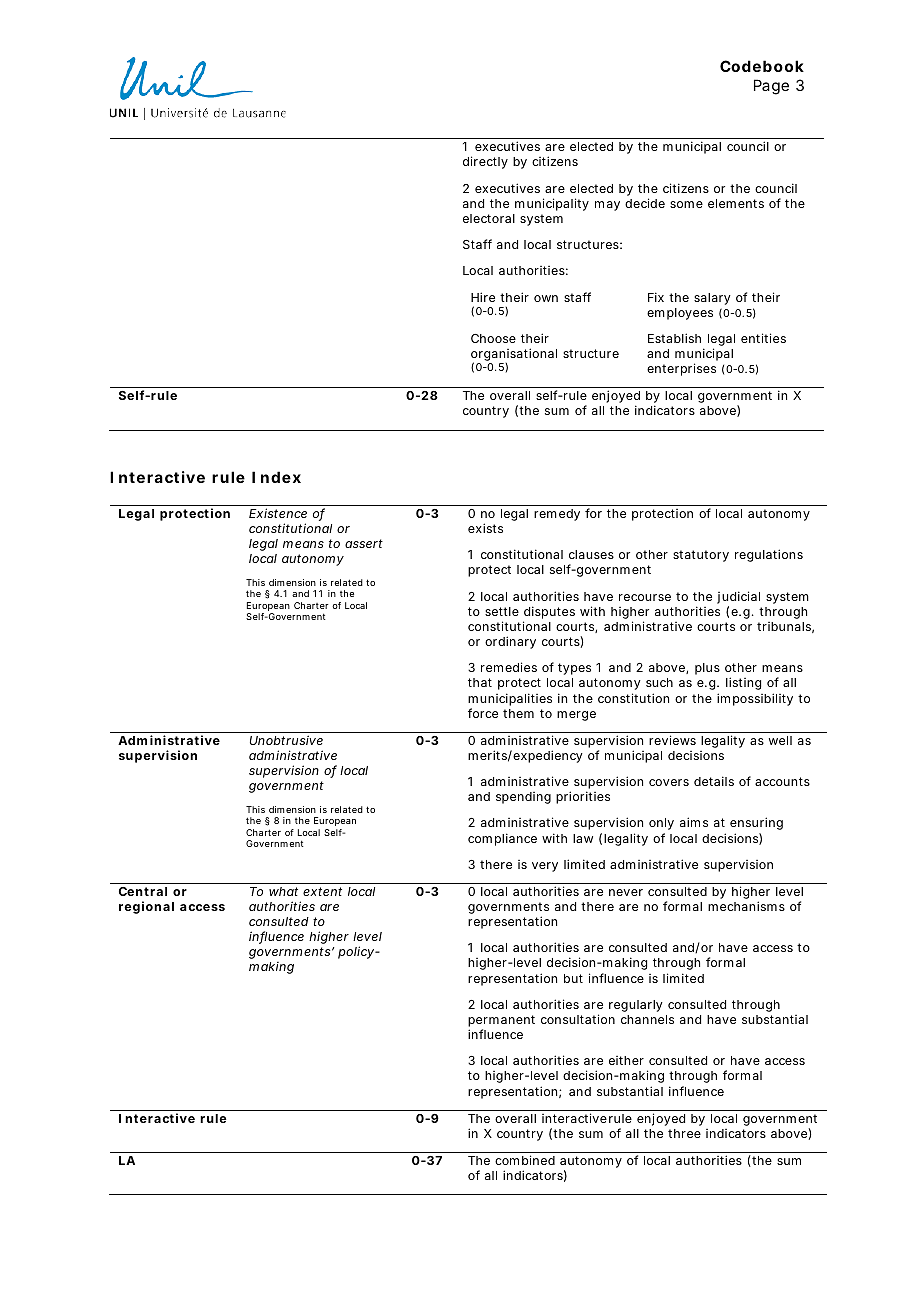 The image size is (924, 1308). Describe the element at coordinates (485, 162) in the image. I see `directly` at that location.
